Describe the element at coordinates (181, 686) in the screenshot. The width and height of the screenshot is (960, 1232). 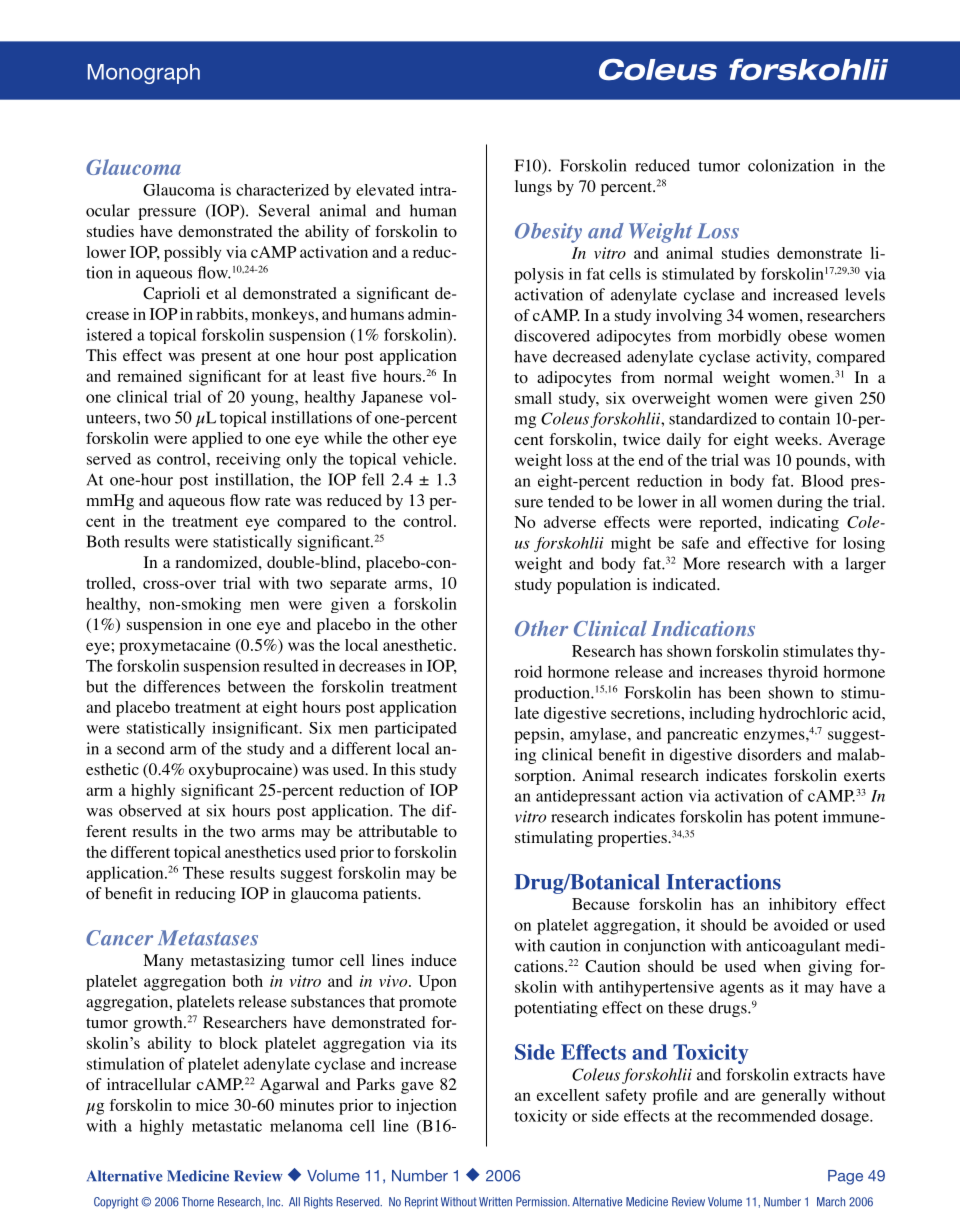
I see `differences` at that location.
